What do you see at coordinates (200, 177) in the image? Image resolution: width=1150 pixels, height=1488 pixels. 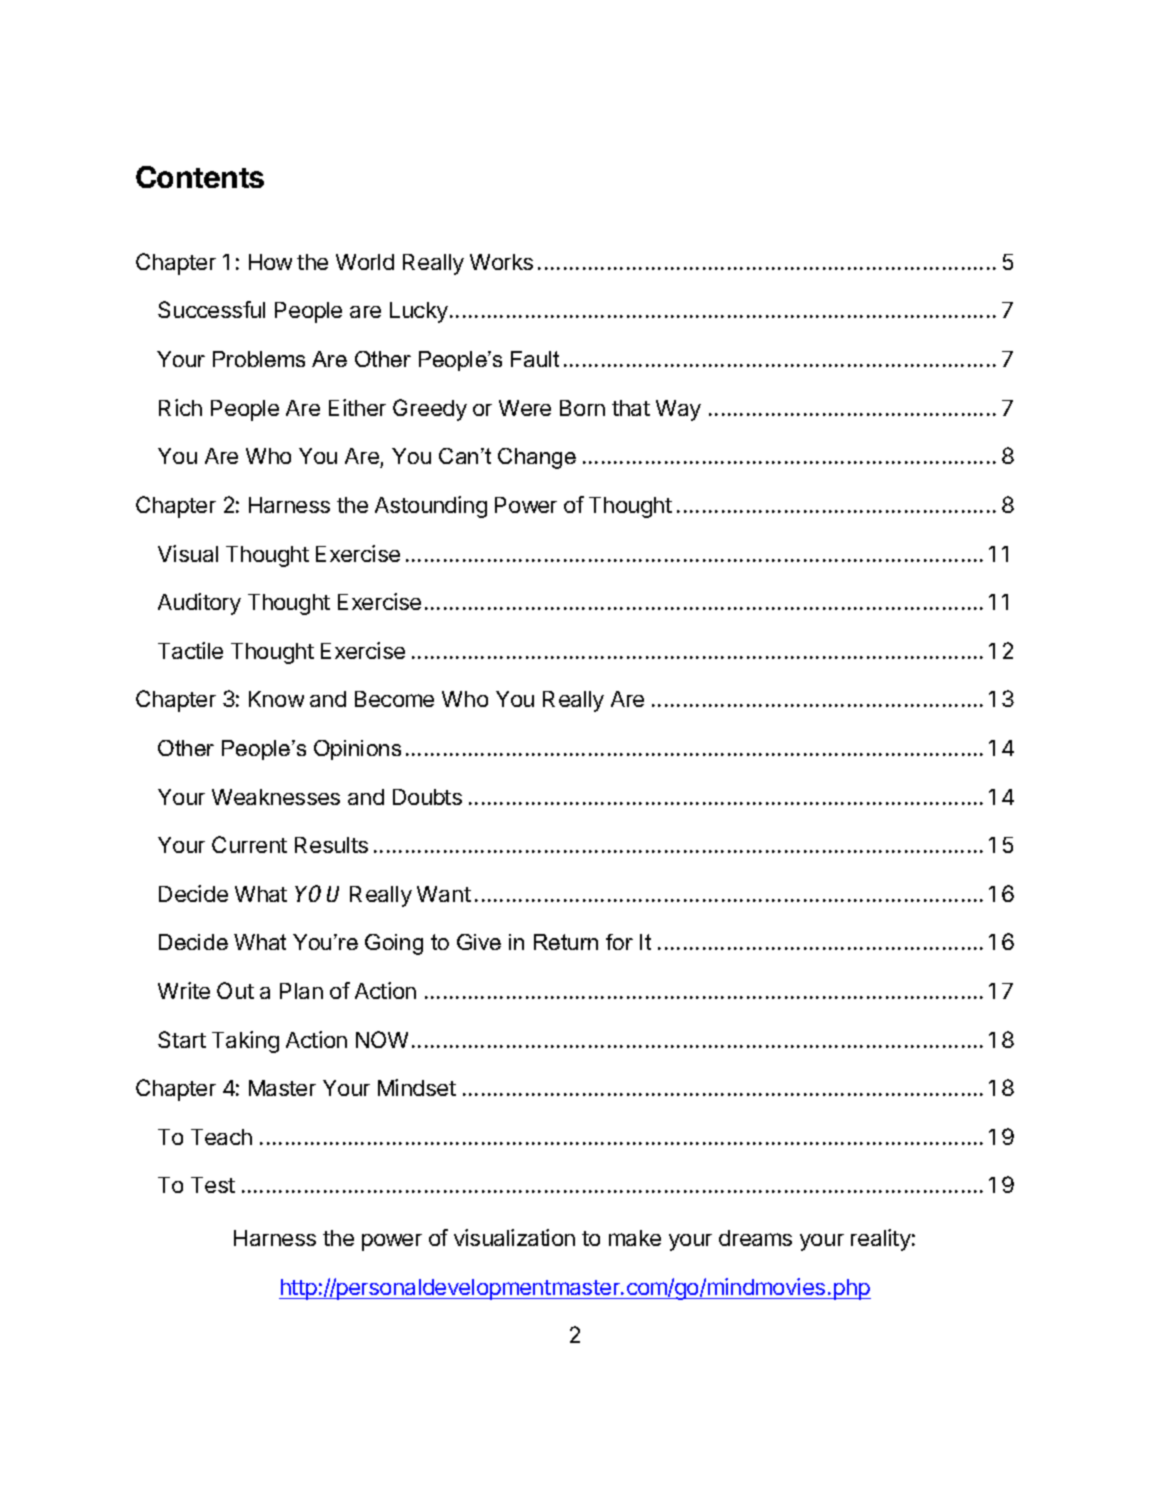 I see `Contents` at bounding box center [200, 177].
